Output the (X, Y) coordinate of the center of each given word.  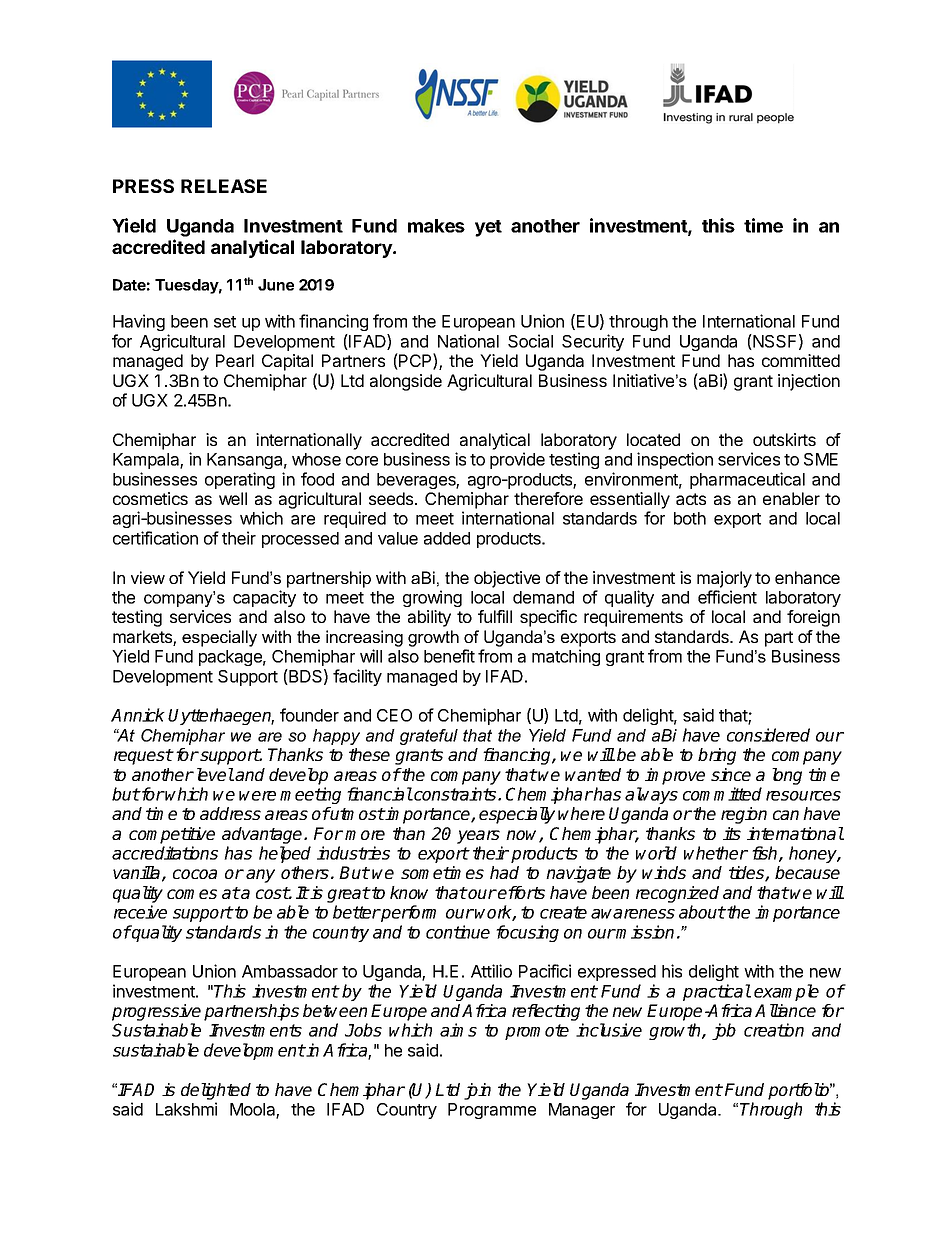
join (477, 1091)
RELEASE (224, 186)
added (447, 538)
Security (593, 342)
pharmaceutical (747, 480)
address (230, 813)
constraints (455, 794)
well (233, 498)
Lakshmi (186, 1109)
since (731, 774)
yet (488, 228)
